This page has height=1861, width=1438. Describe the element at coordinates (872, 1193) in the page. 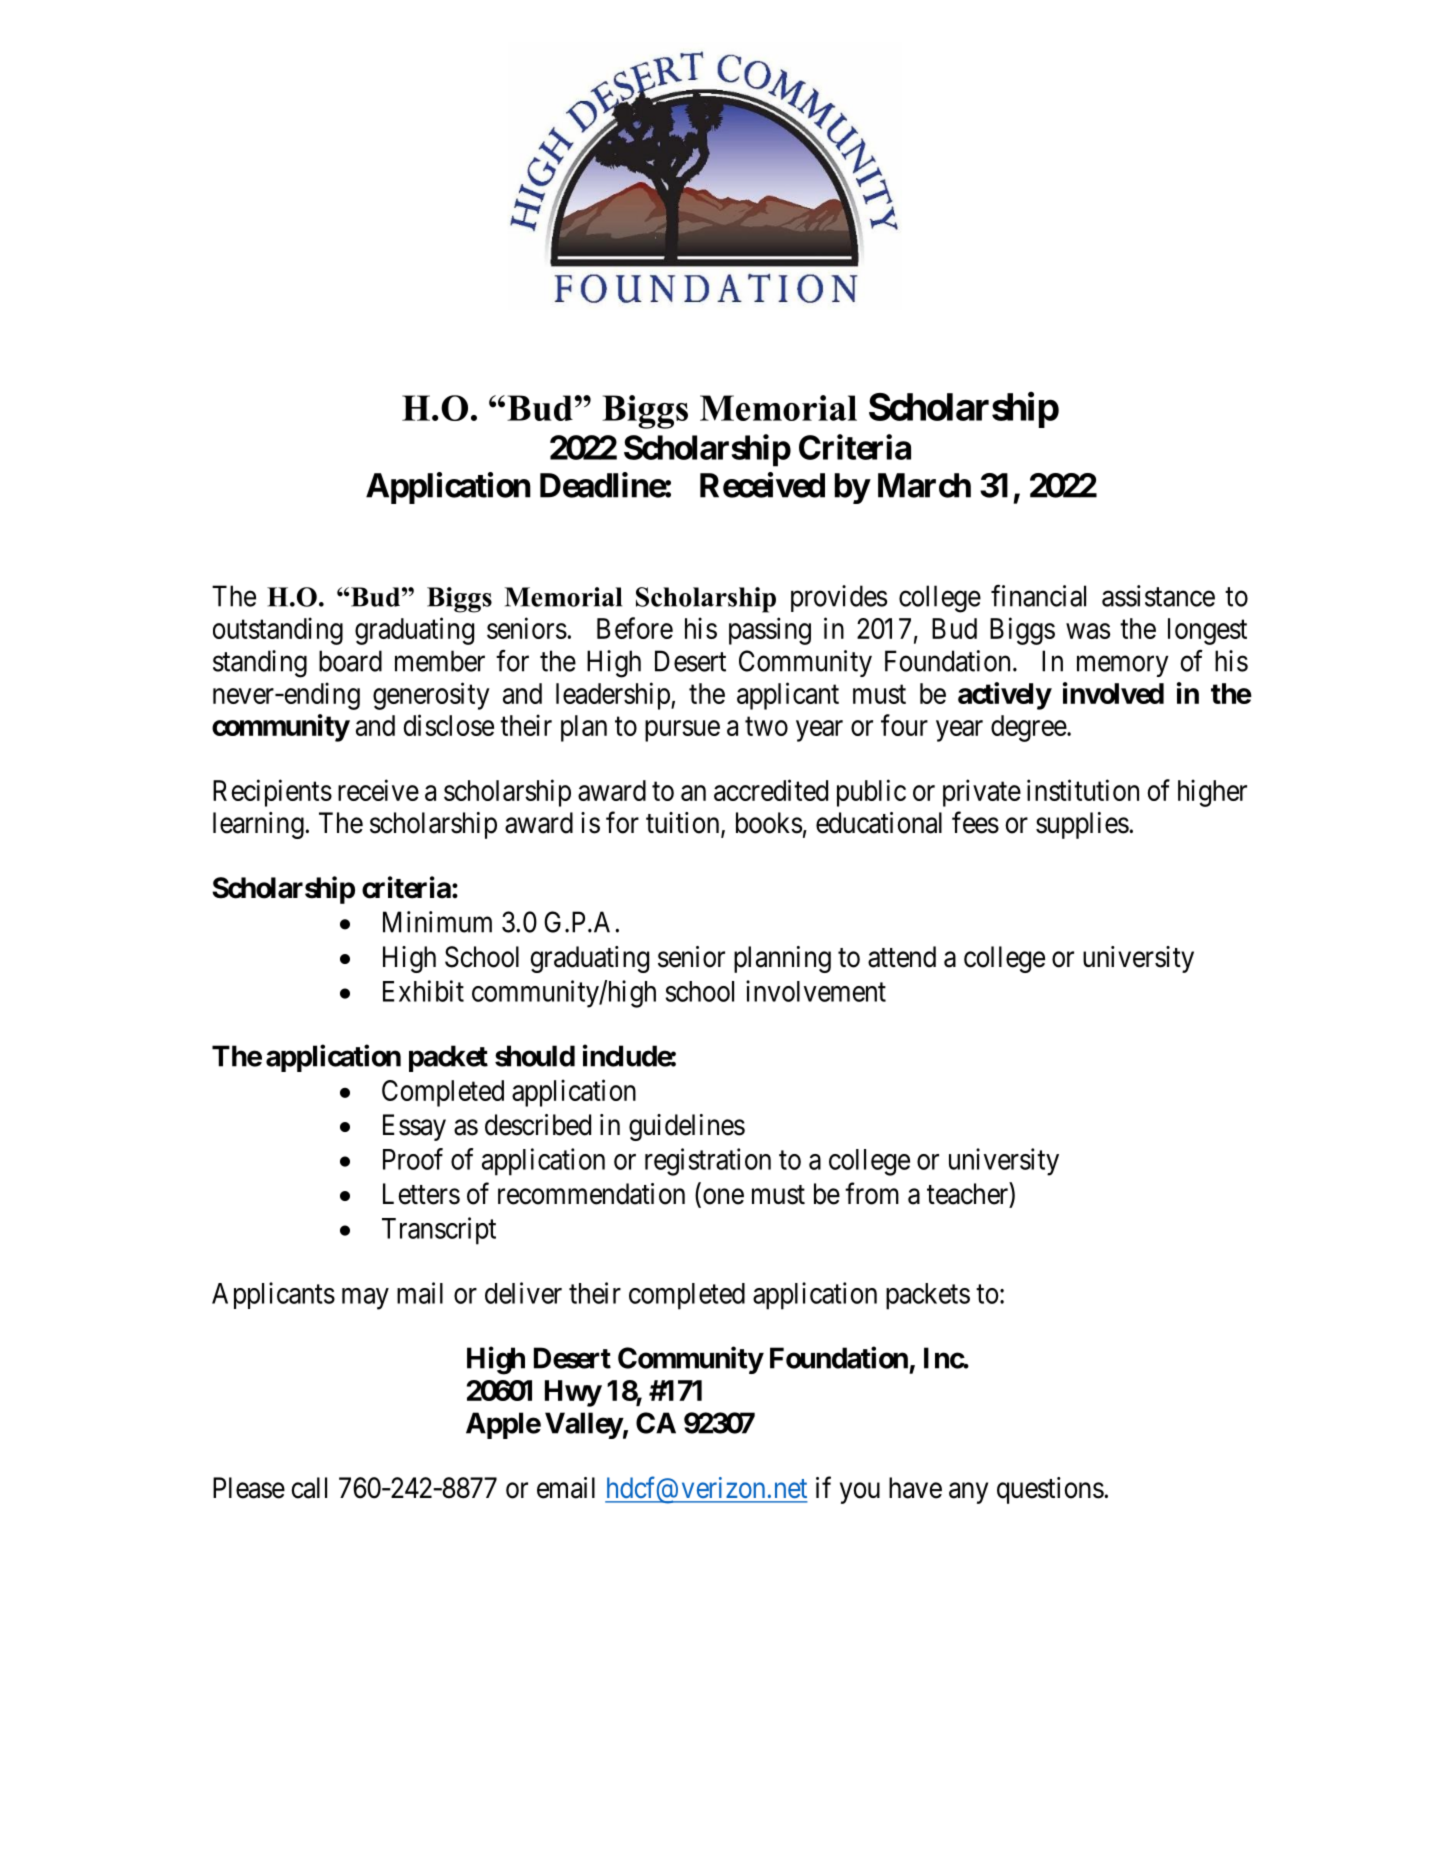

I see `from` at that location.
